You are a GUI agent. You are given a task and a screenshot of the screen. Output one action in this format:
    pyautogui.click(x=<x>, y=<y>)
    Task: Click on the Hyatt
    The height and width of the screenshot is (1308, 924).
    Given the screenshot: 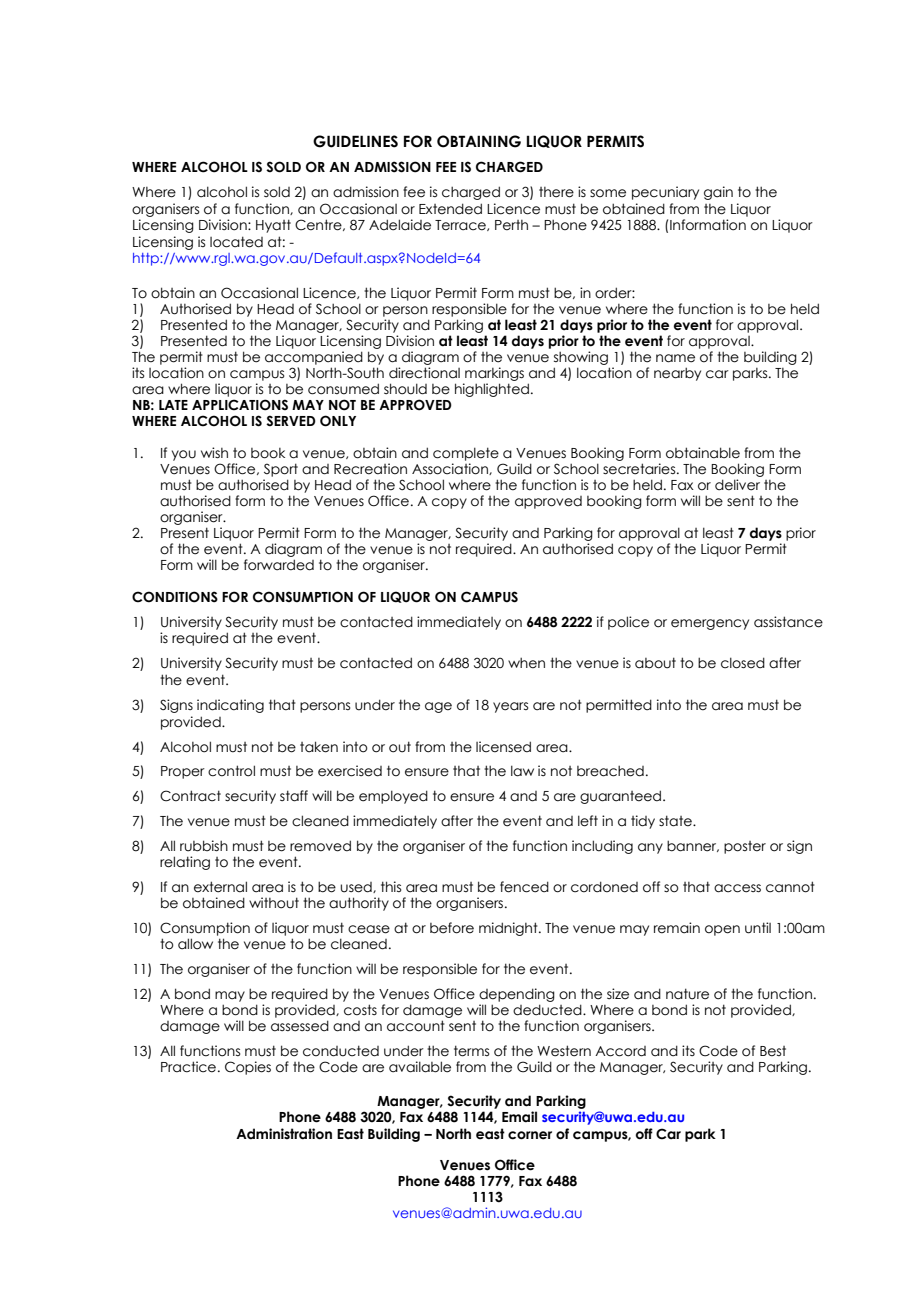 What is the action you would take?
    pyautogui.click(x=273, y=226)
